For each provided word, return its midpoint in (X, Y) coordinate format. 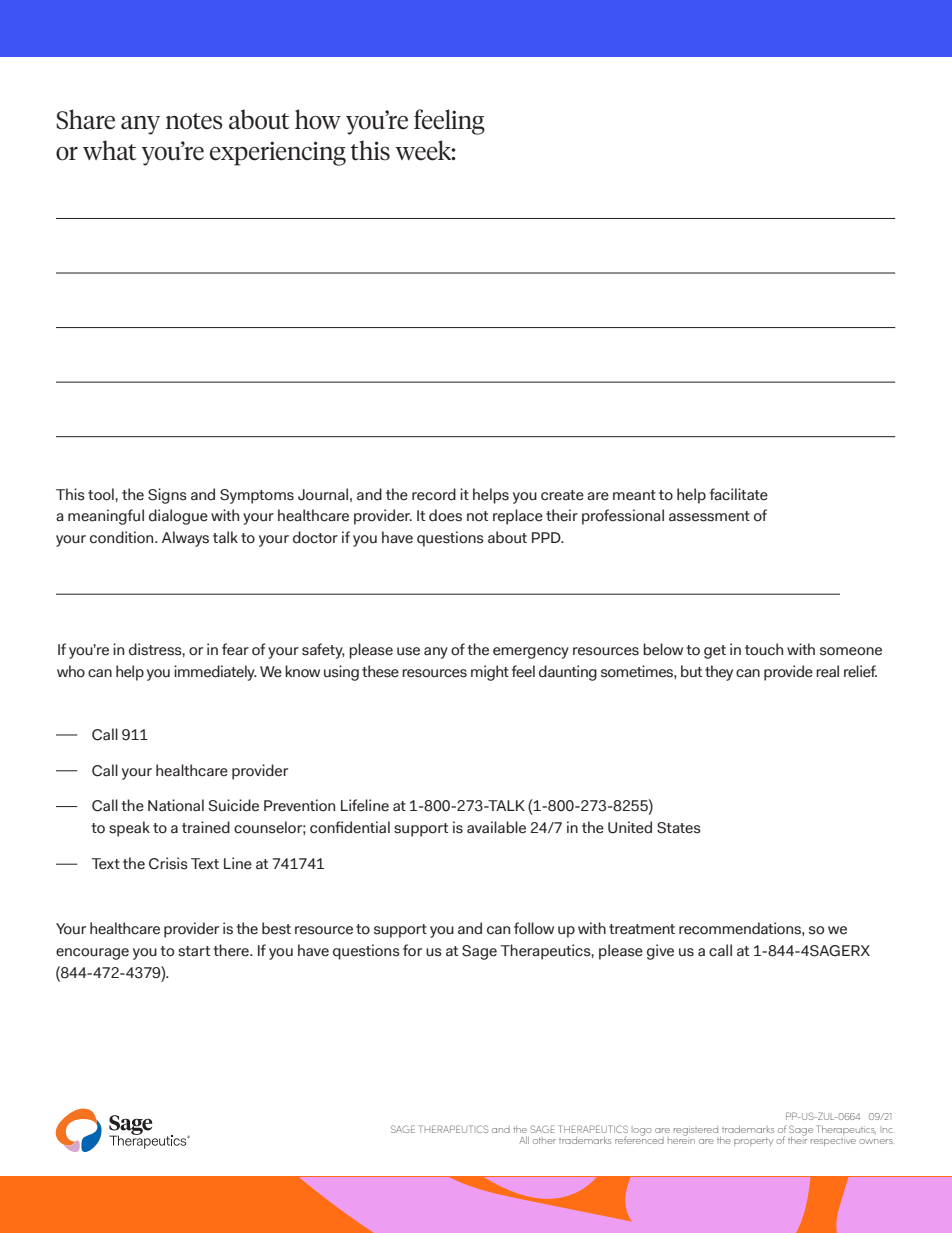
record (434, 494)
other (544, 1140)
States (679, 828)
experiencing (278, 153)
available (496, 827)
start (194, 951)
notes (194, 121)
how (318, 119)
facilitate (739, 494)
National (176, 805)
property (753, 1142)
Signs (167, 496)
